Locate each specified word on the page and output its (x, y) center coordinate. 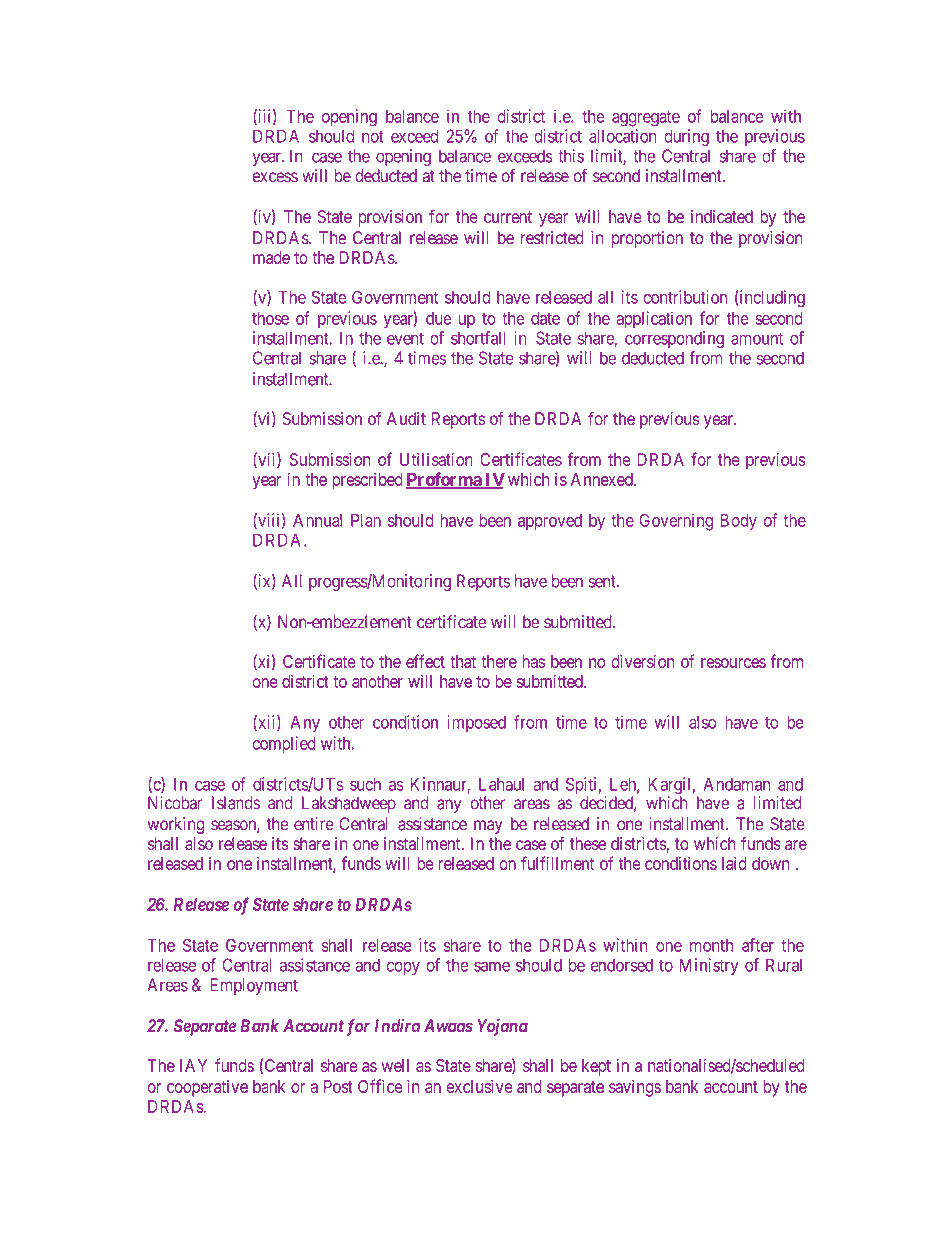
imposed (476, 723)
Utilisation (436, 459)
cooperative (207, 1088)
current (508, 217)
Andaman (737, 784)
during (687, 137)
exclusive (480, 1086)
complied (284, 744)
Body (739, 522)
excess (275, 177)
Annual (317, 520)
